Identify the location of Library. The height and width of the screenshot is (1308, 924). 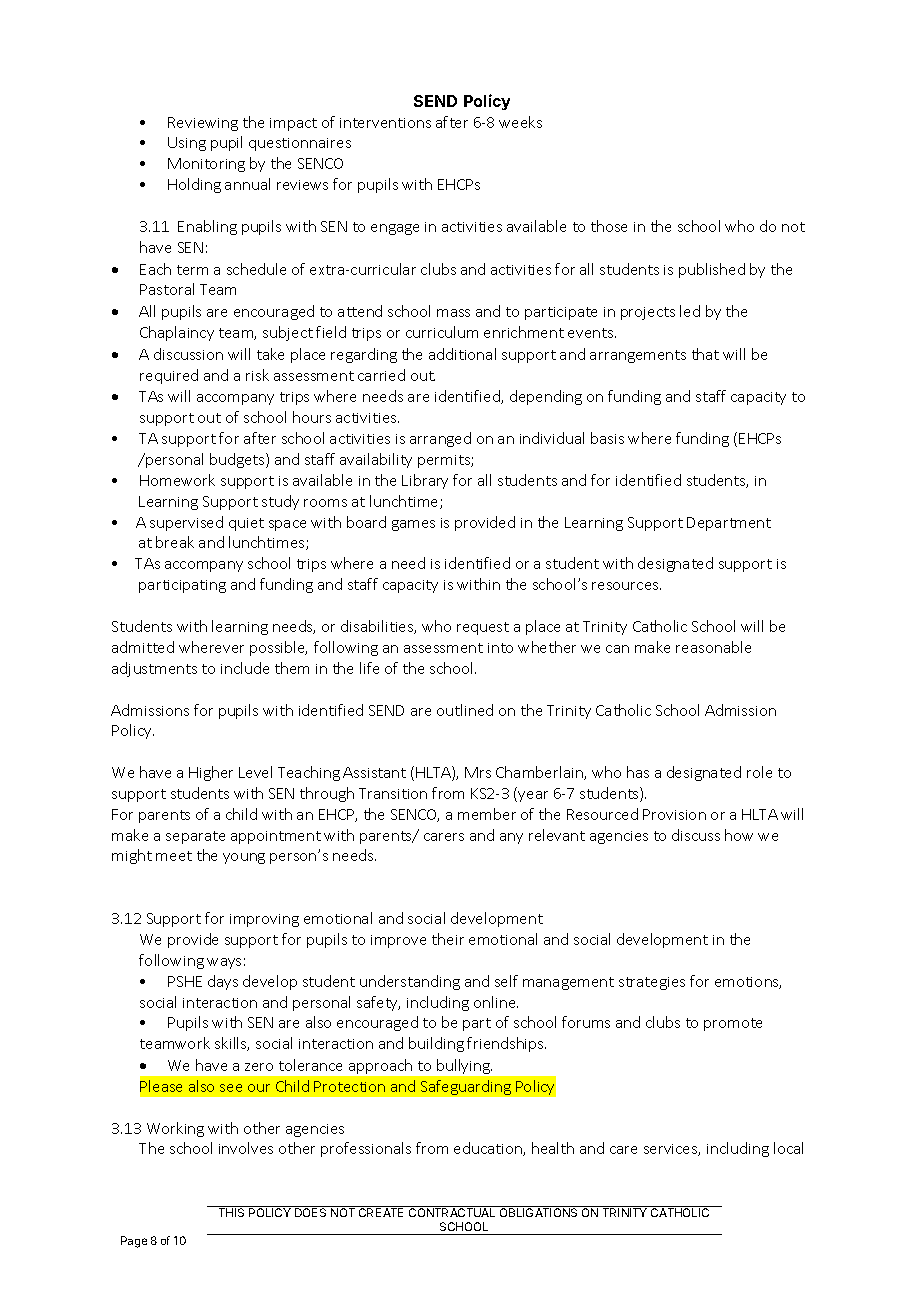
(425, 481).
